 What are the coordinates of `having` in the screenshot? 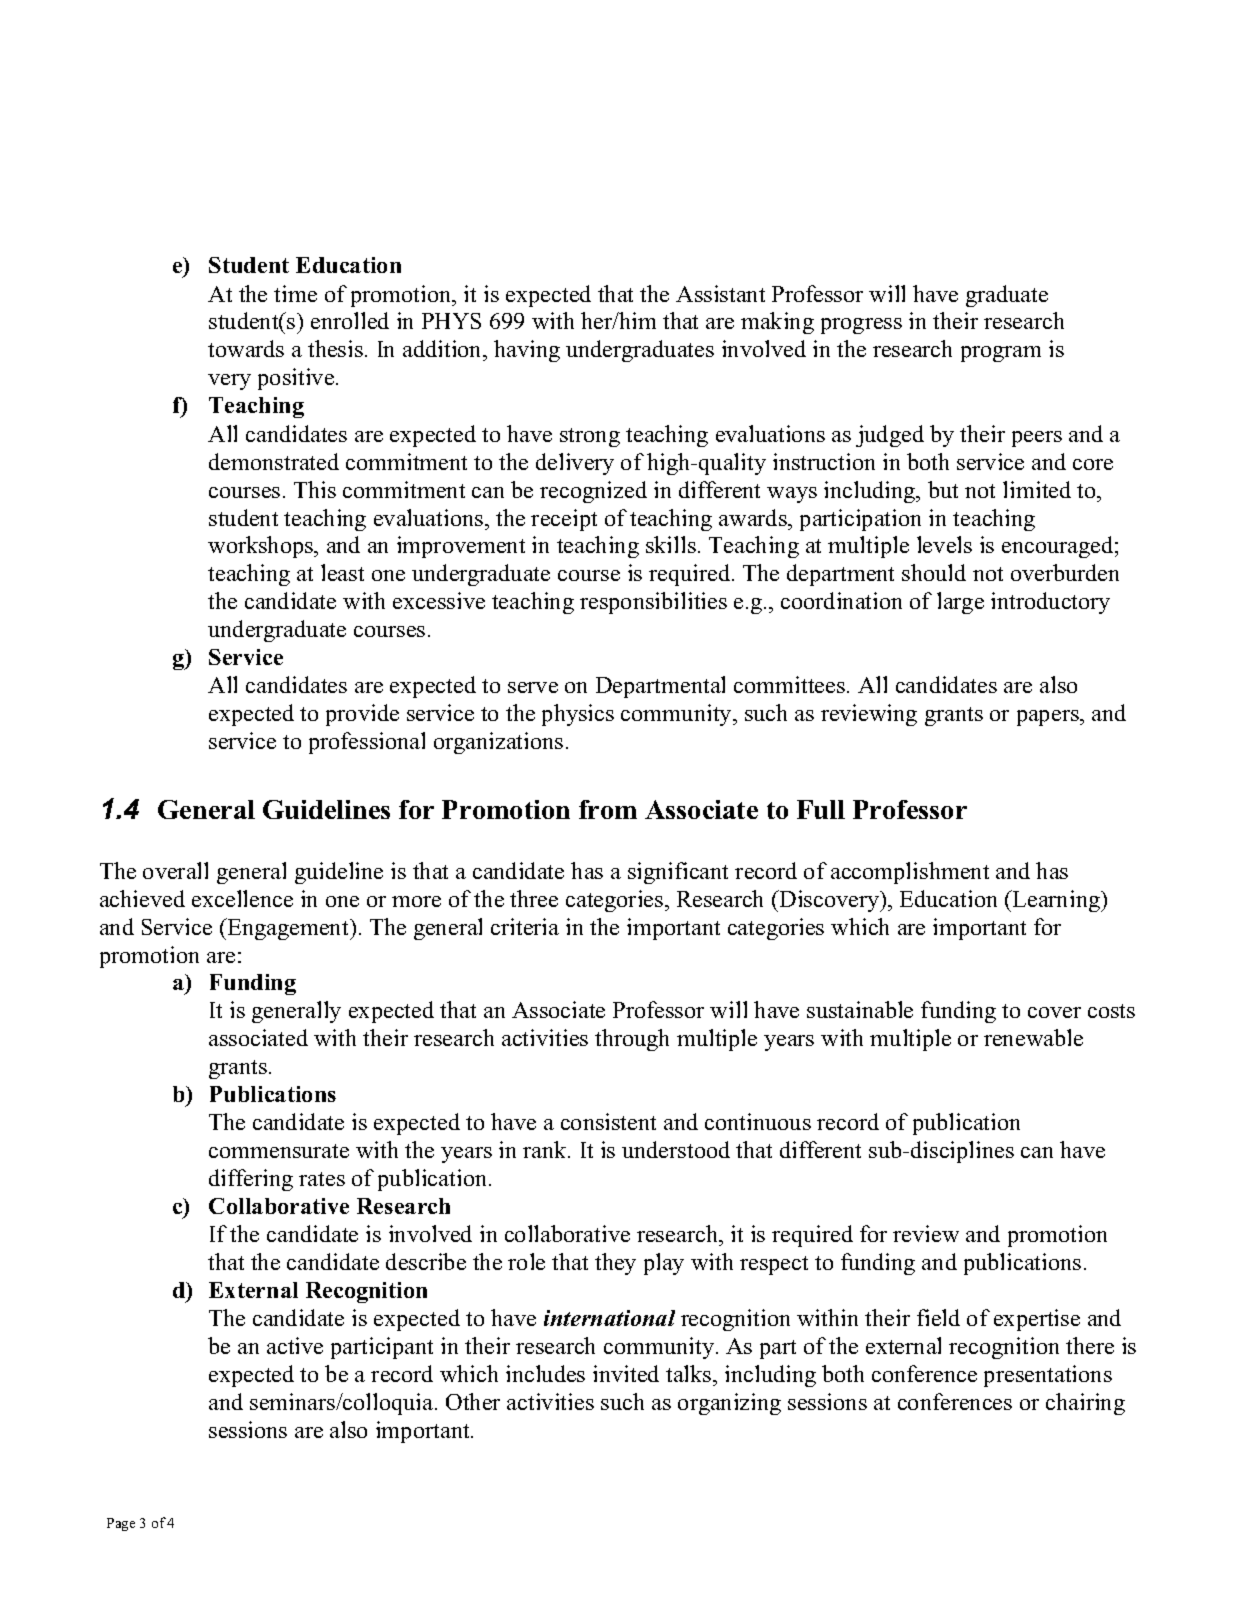 It's located at (527, 351).
